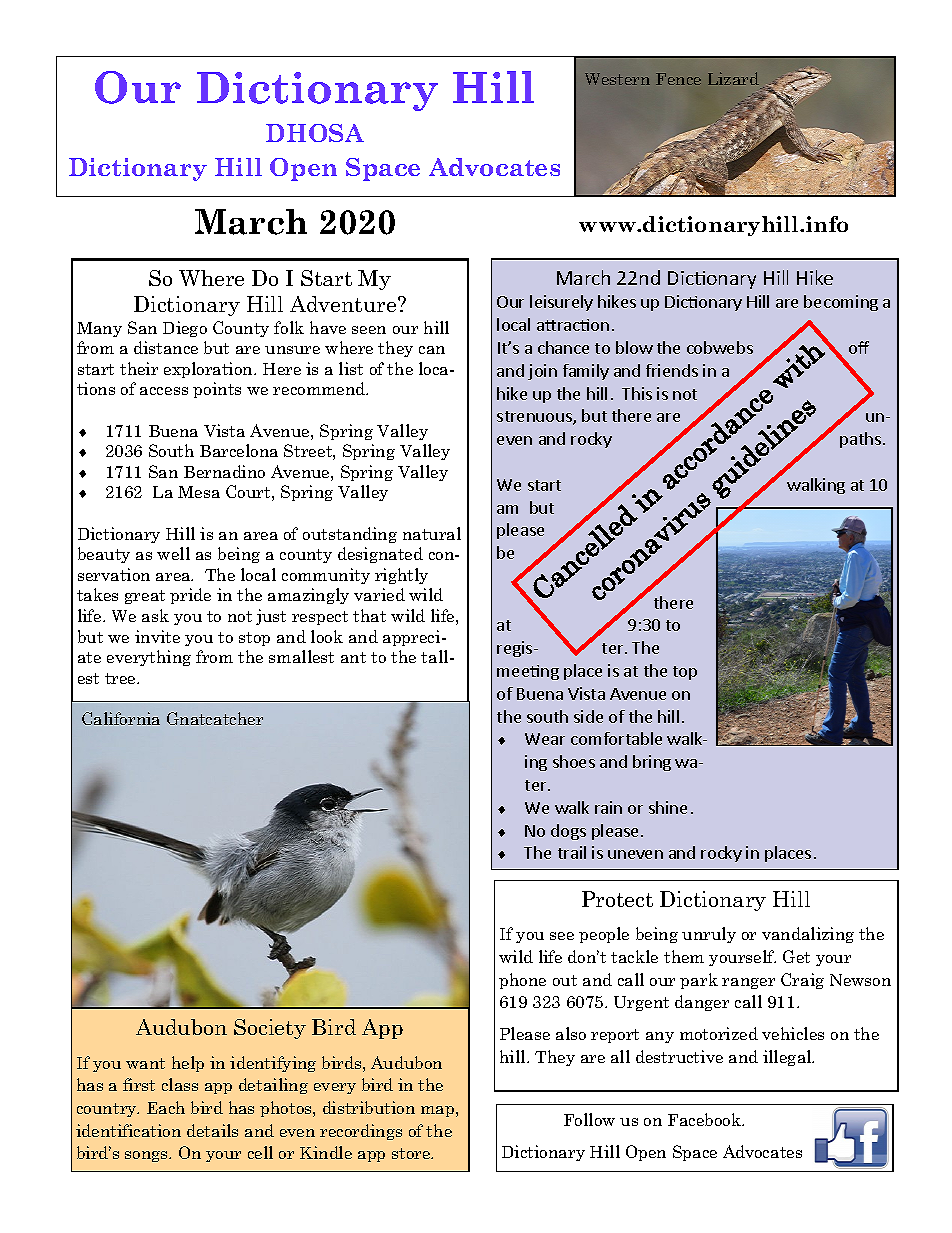  Describe the element at coordinates (678, 79) in the screenshot. I see `Fence` at that location.
